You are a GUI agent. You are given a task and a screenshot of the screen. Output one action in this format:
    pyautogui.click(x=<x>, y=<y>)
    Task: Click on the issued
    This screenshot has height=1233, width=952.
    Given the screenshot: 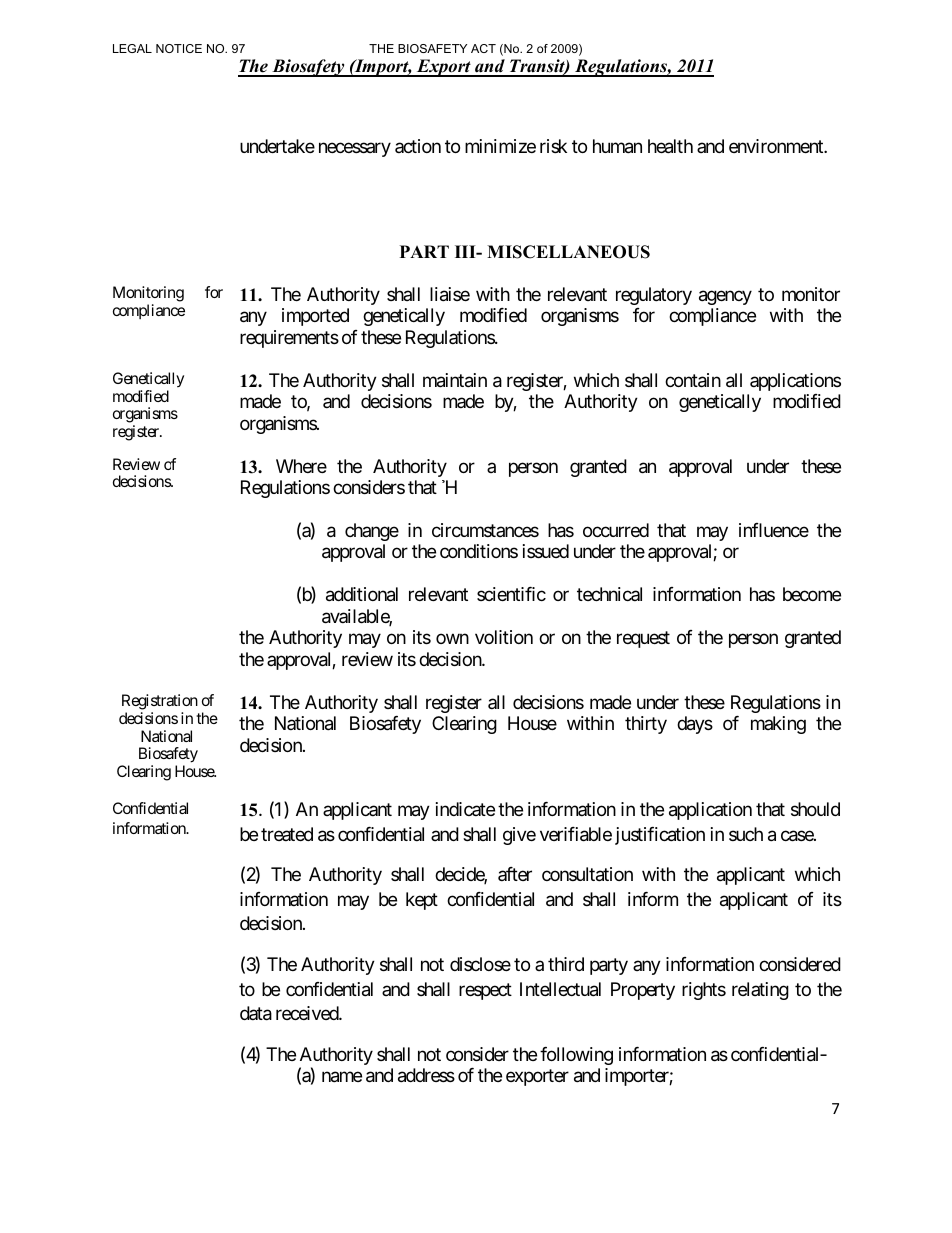 What is the action you would take?
    pyautogui.click(x=546, y=551)
